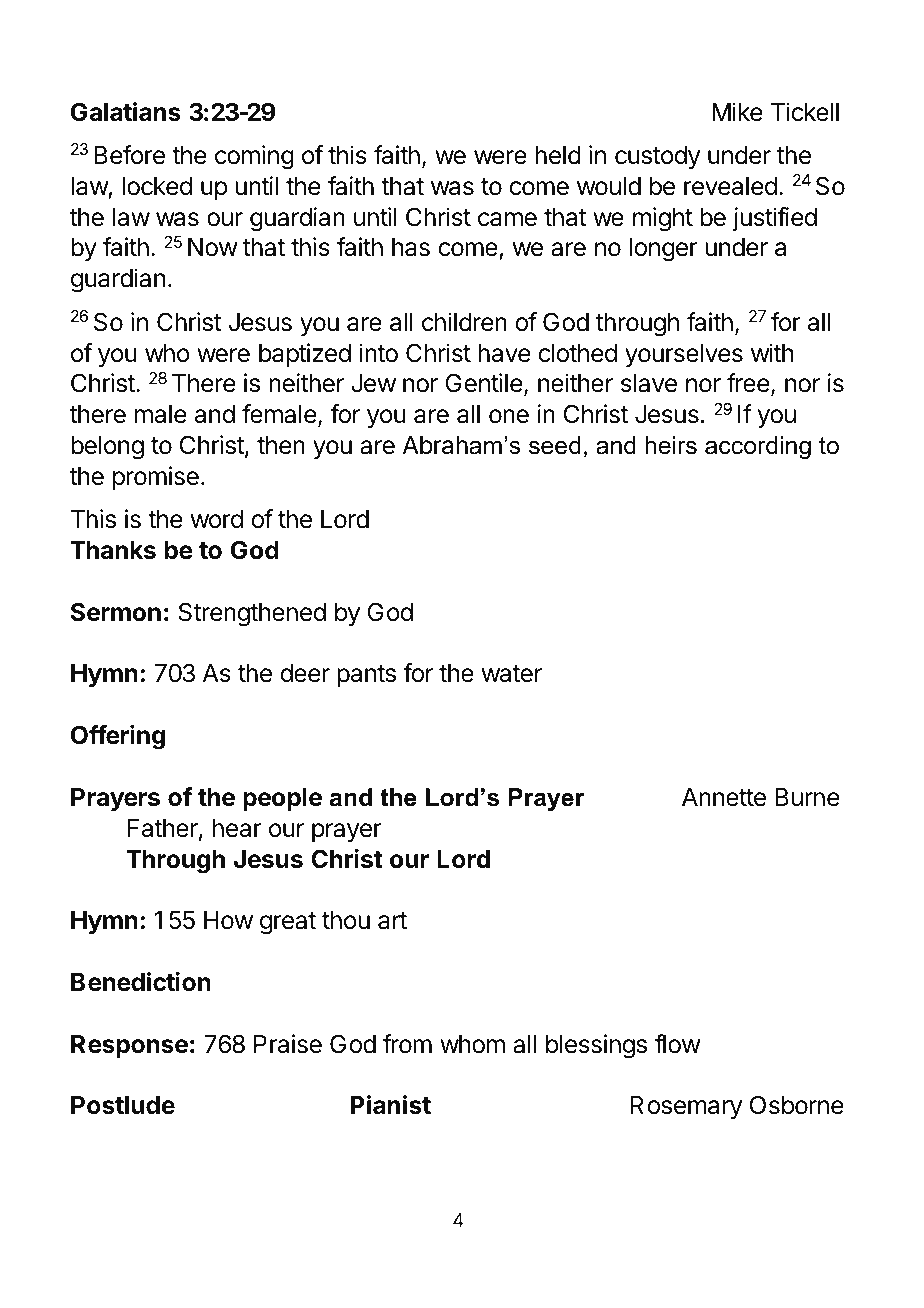 The height and width of the image is (1308, 924). I want to click on Annette, so click(724, 797).
